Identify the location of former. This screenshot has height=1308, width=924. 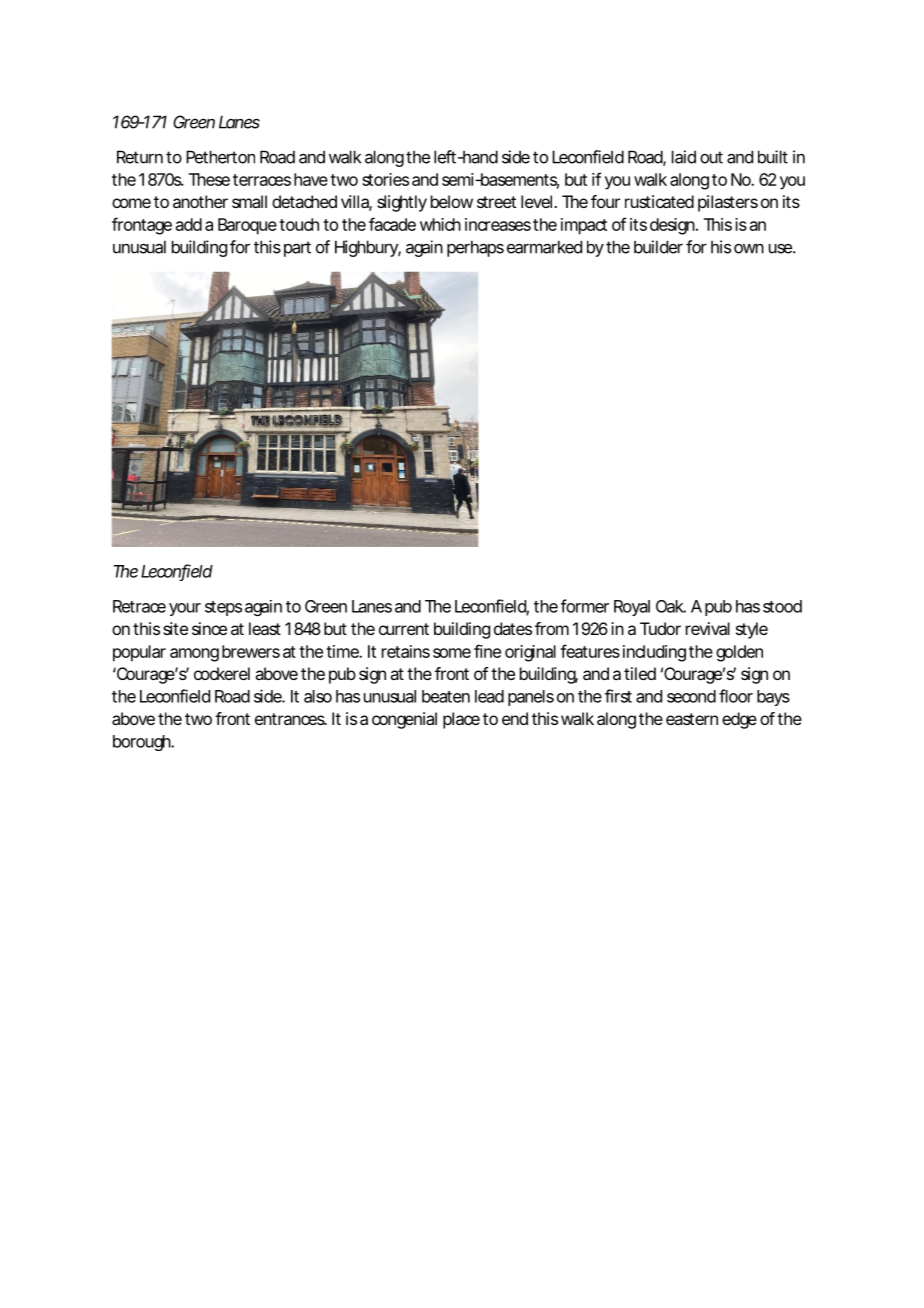
(585, 606).
